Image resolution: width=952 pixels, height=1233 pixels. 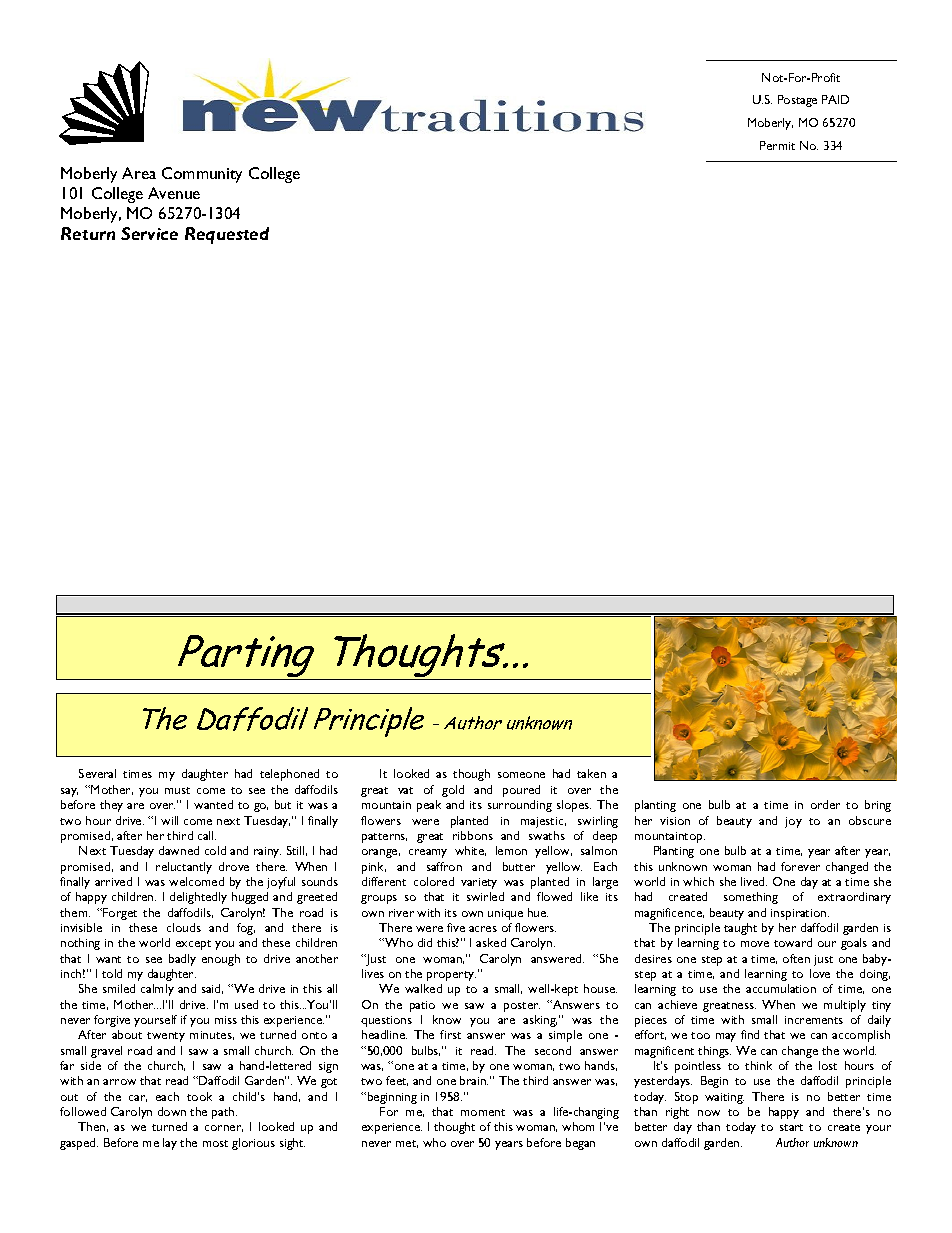 I want to click on start, so click(x=791, y=1127).
